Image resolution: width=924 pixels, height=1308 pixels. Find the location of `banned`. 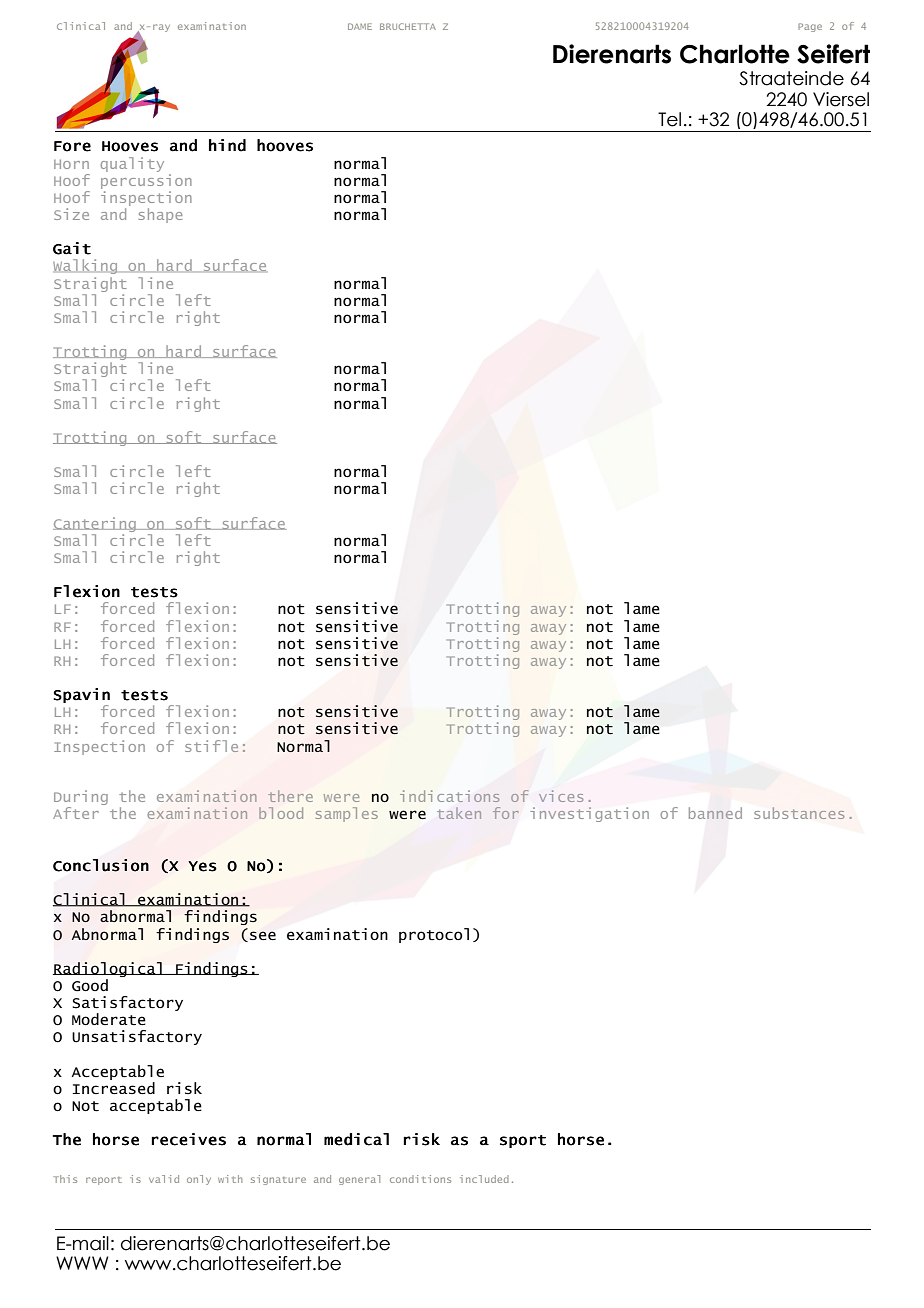

banned is located at coordinates (715, 813).
